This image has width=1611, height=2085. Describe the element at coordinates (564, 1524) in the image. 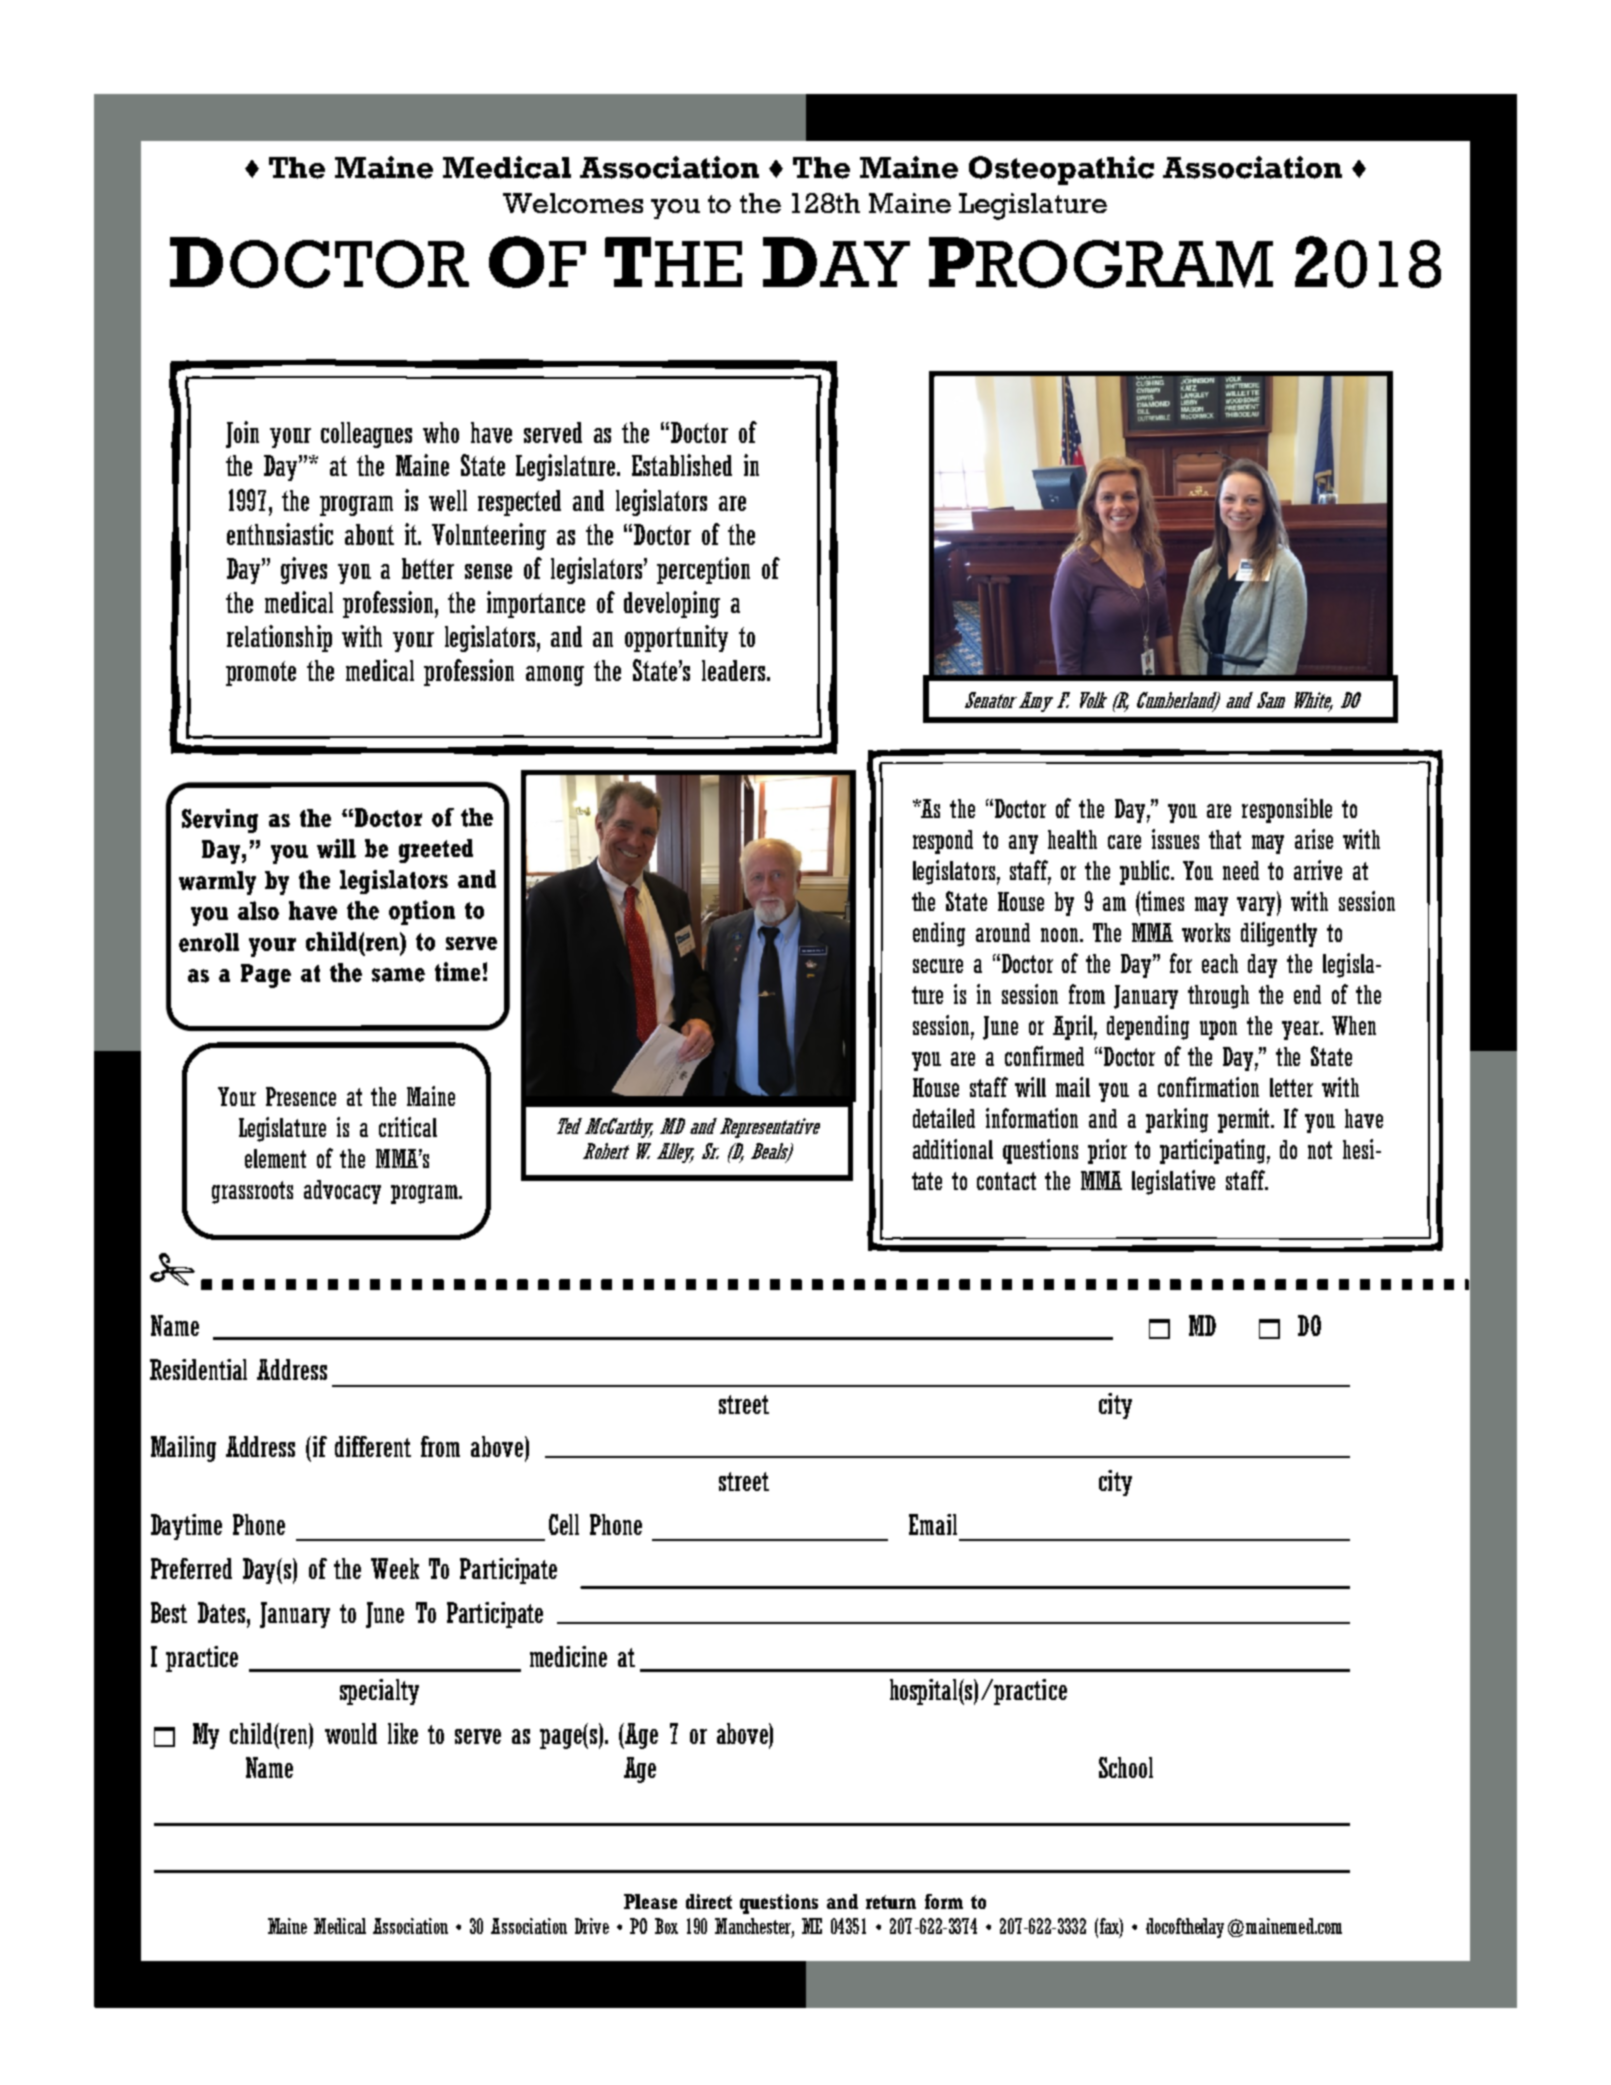

I see `Cell` at that location.
